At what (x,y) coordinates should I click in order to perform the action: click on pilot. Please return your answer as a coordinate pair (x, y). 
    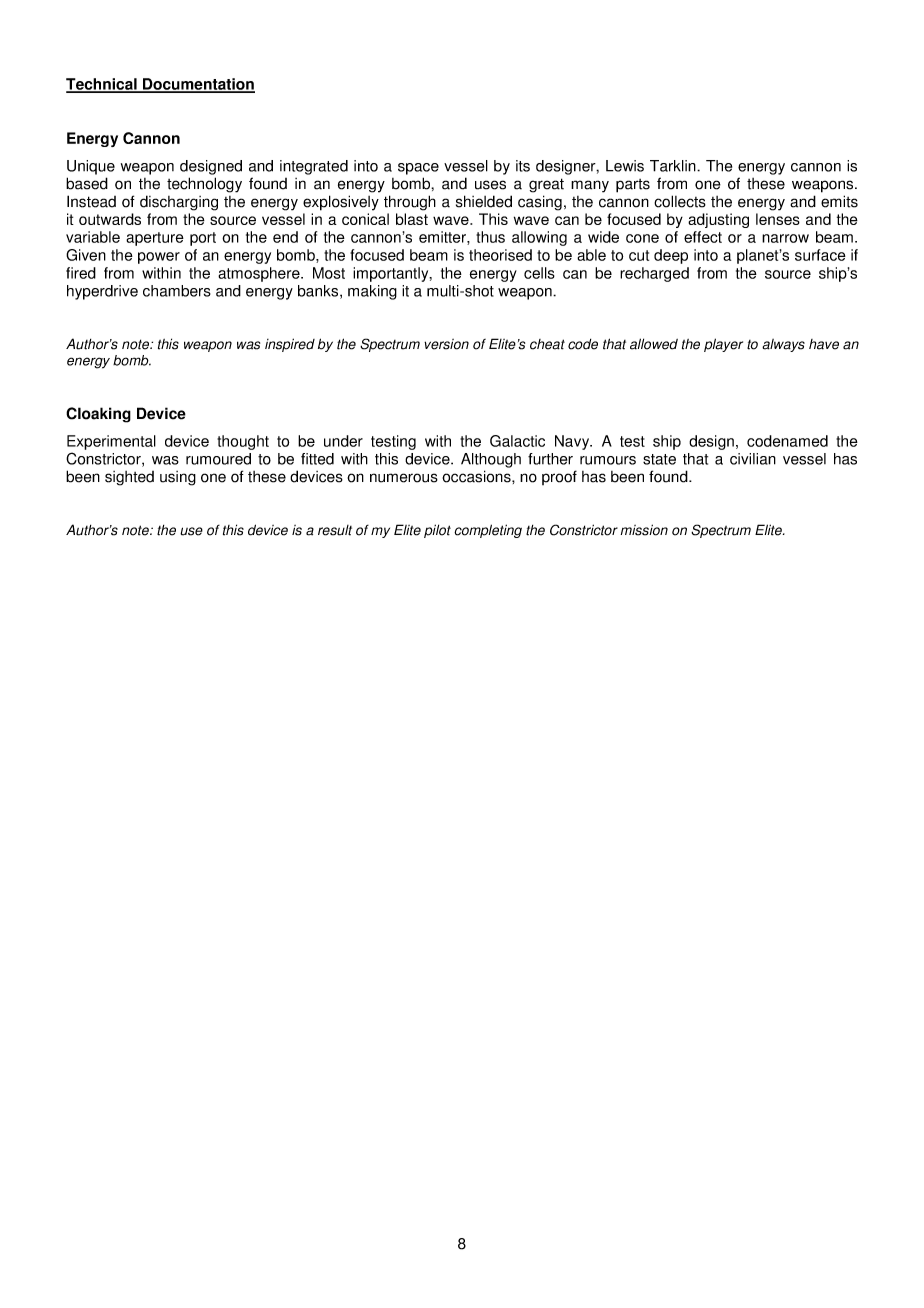
    Looking at the image, I should click on (437, 531).
